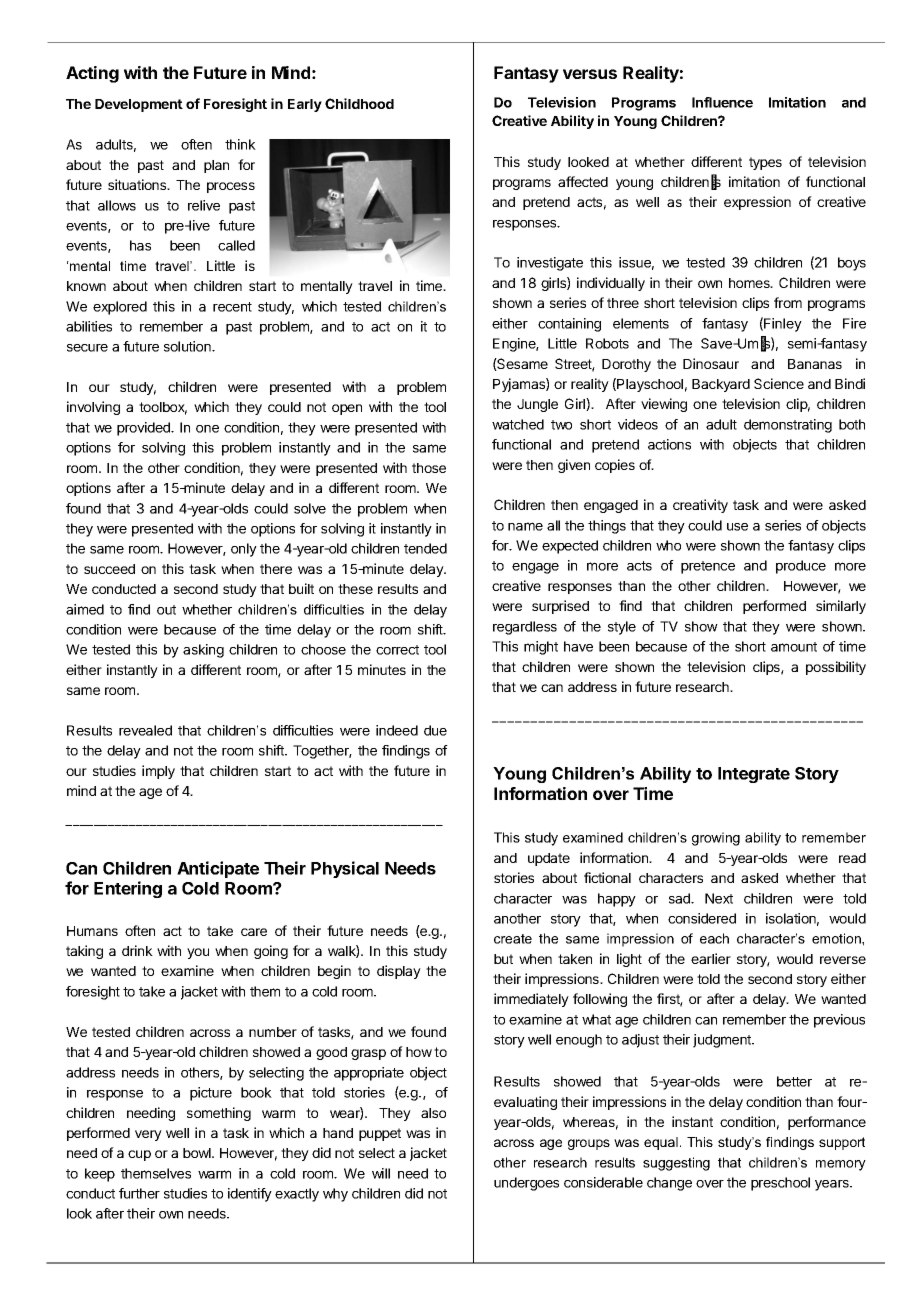  Describe the element at coordinates (722, 102) in the image. I see `Influence` at that location.
